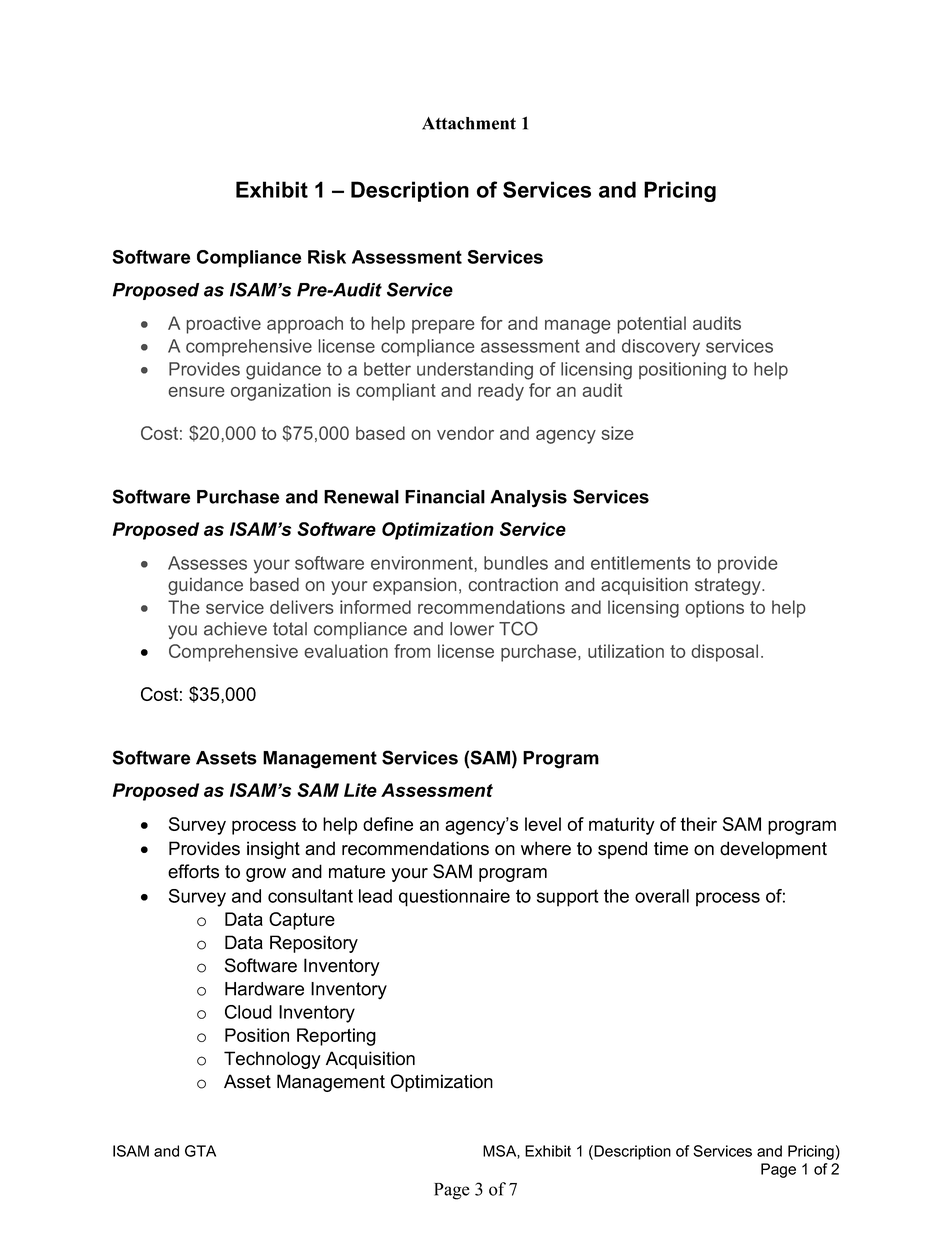 The image size is (952, 1233). I want to click on Attachment, so click(469, 123).
